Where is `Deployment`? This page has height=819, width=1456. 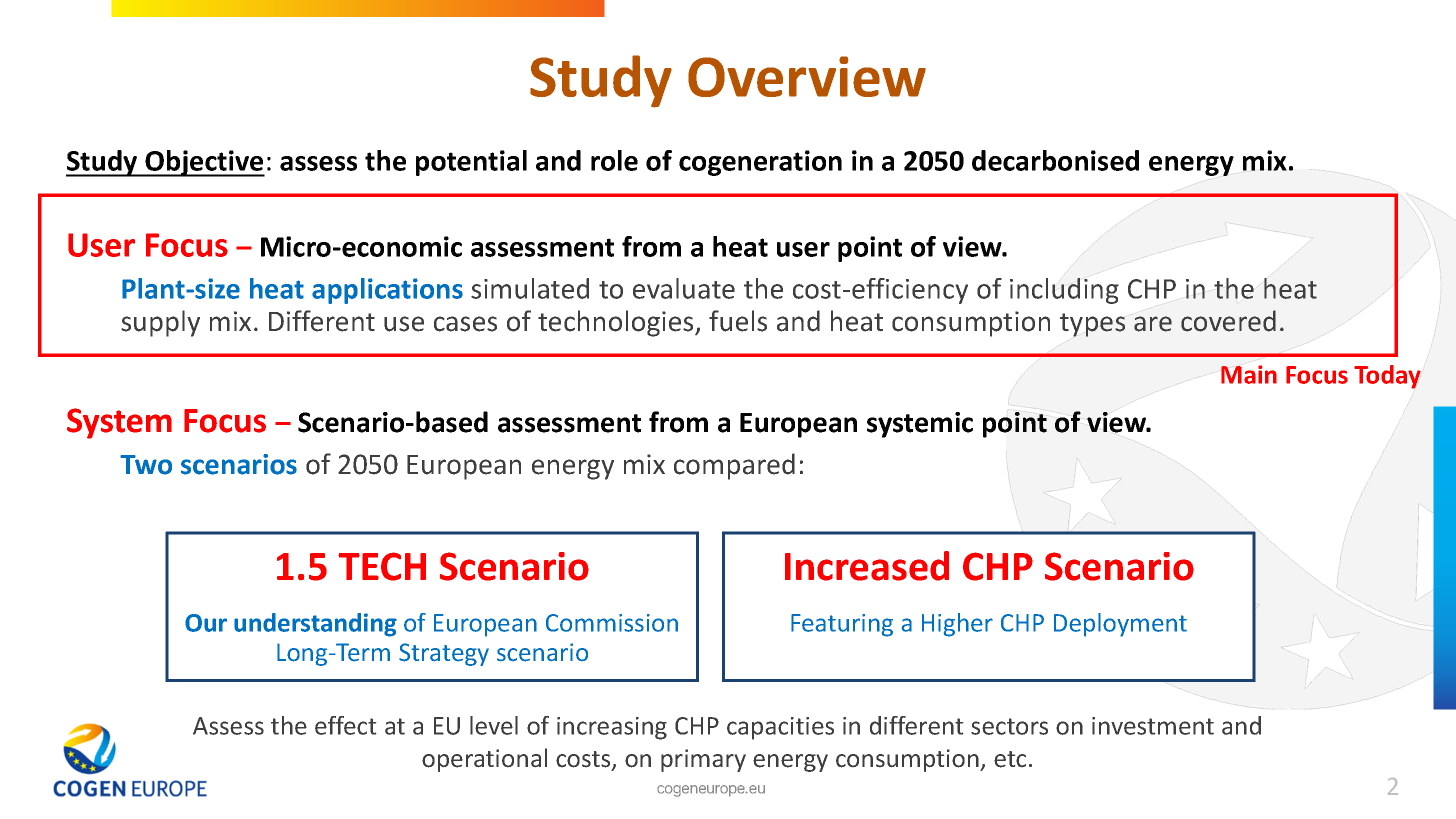
Deployment is located at coordinates (1120, 625).
